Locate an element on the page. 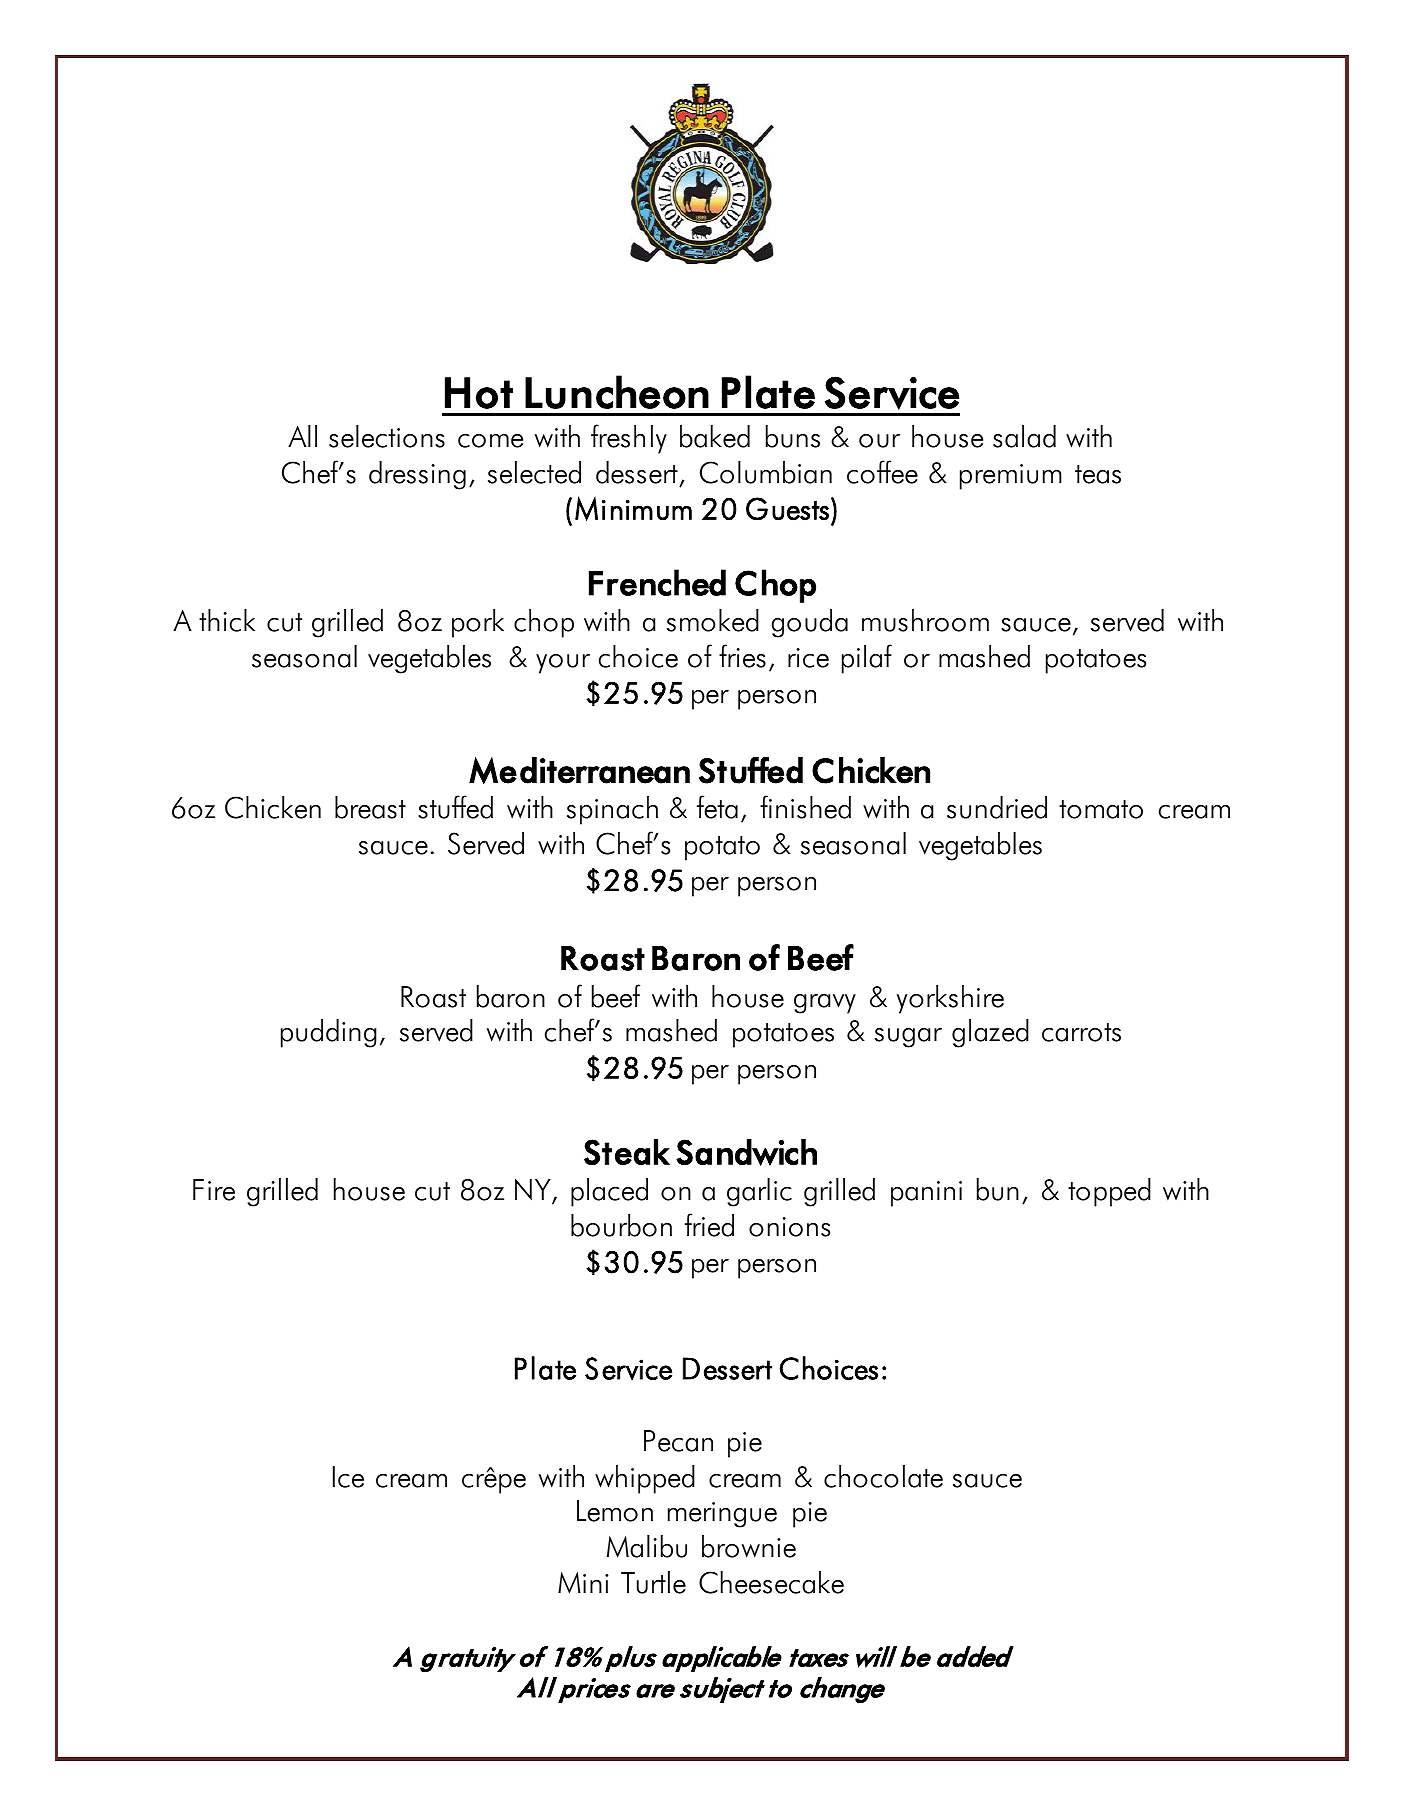 This image has width=1402, height=1814. salad is located at coordinates (1024, 436).
